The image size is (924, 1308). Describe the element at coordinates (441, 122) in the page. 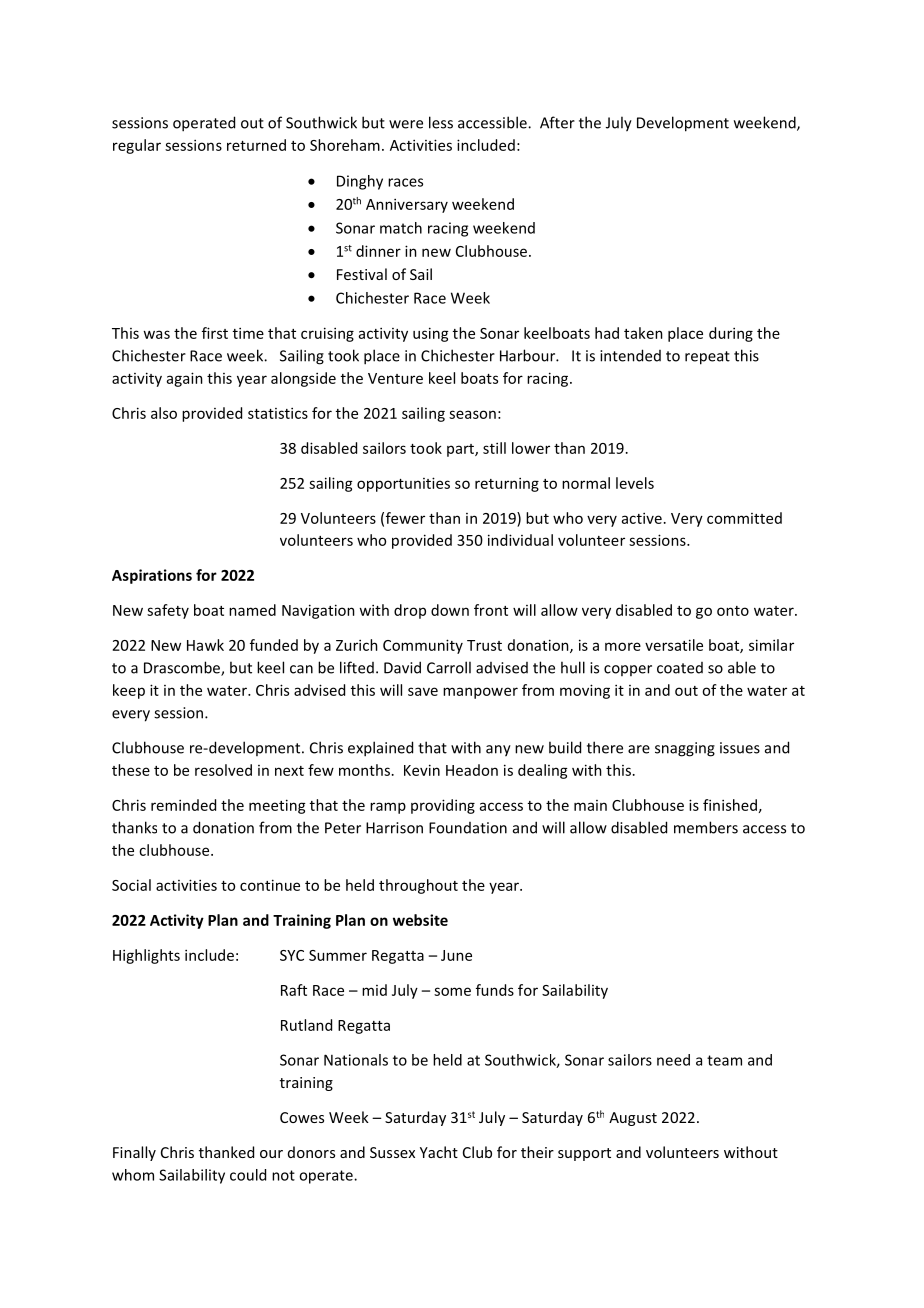

I see `less` at that location.
